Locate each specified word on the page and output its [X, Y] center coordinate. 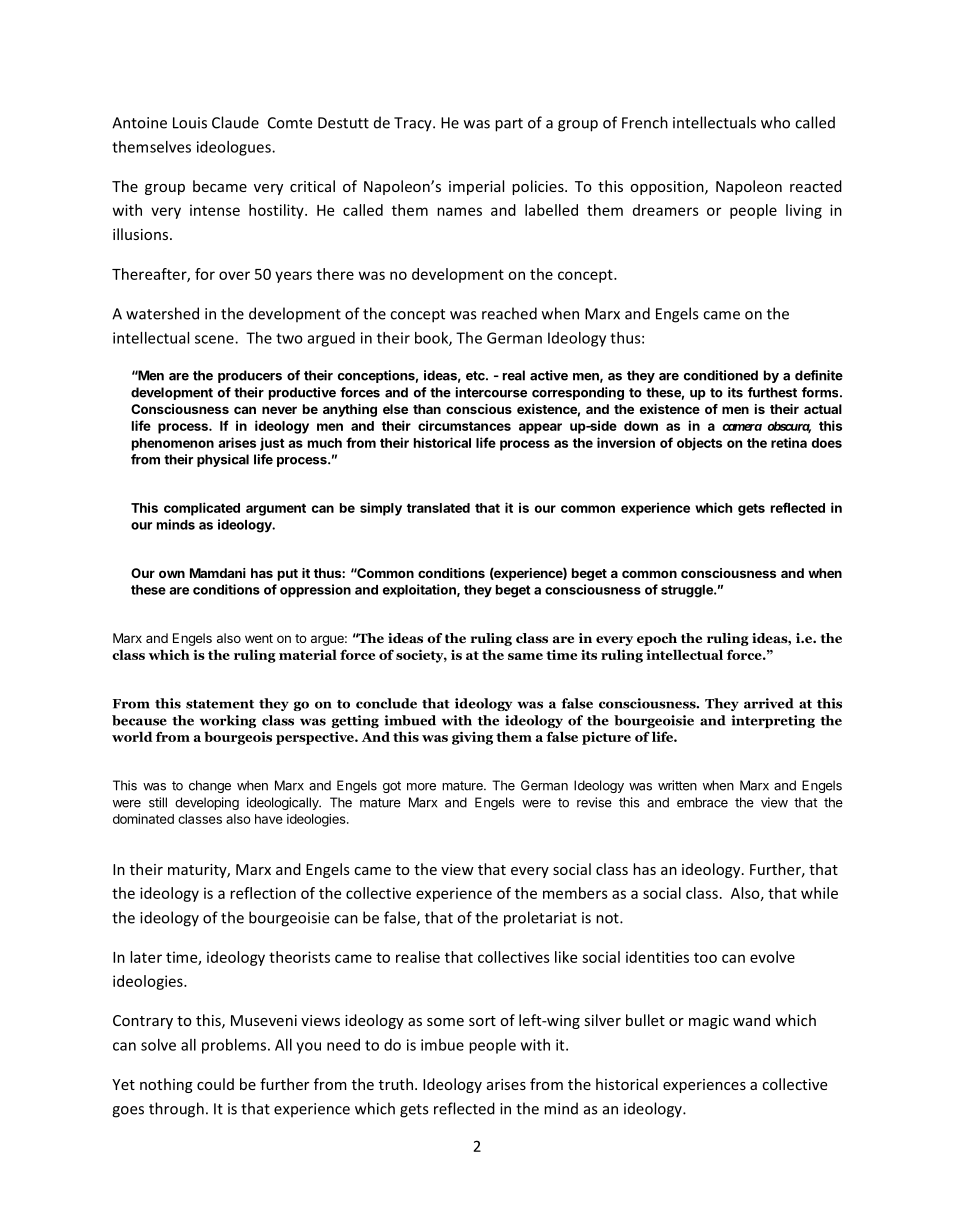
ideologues [235, 148]
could [215, 1084]
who [775, 122]
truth [396, 1084]
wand [751, 1020]
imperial [476, 187]
